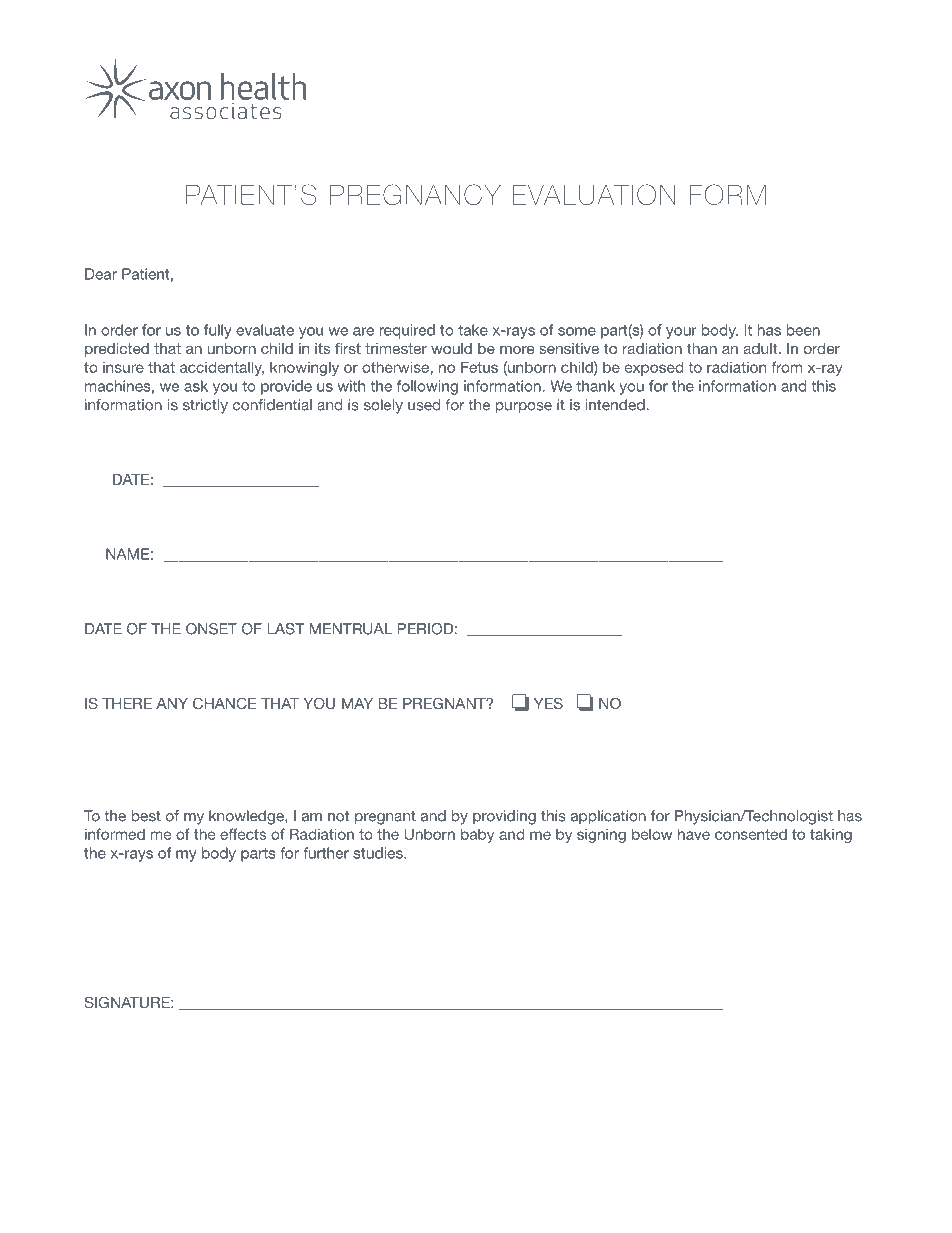 The image size is (952, 1233). What do you see at coordinates (218, 331) in the image?
I see `fully` at bounding box center [218, 331].
